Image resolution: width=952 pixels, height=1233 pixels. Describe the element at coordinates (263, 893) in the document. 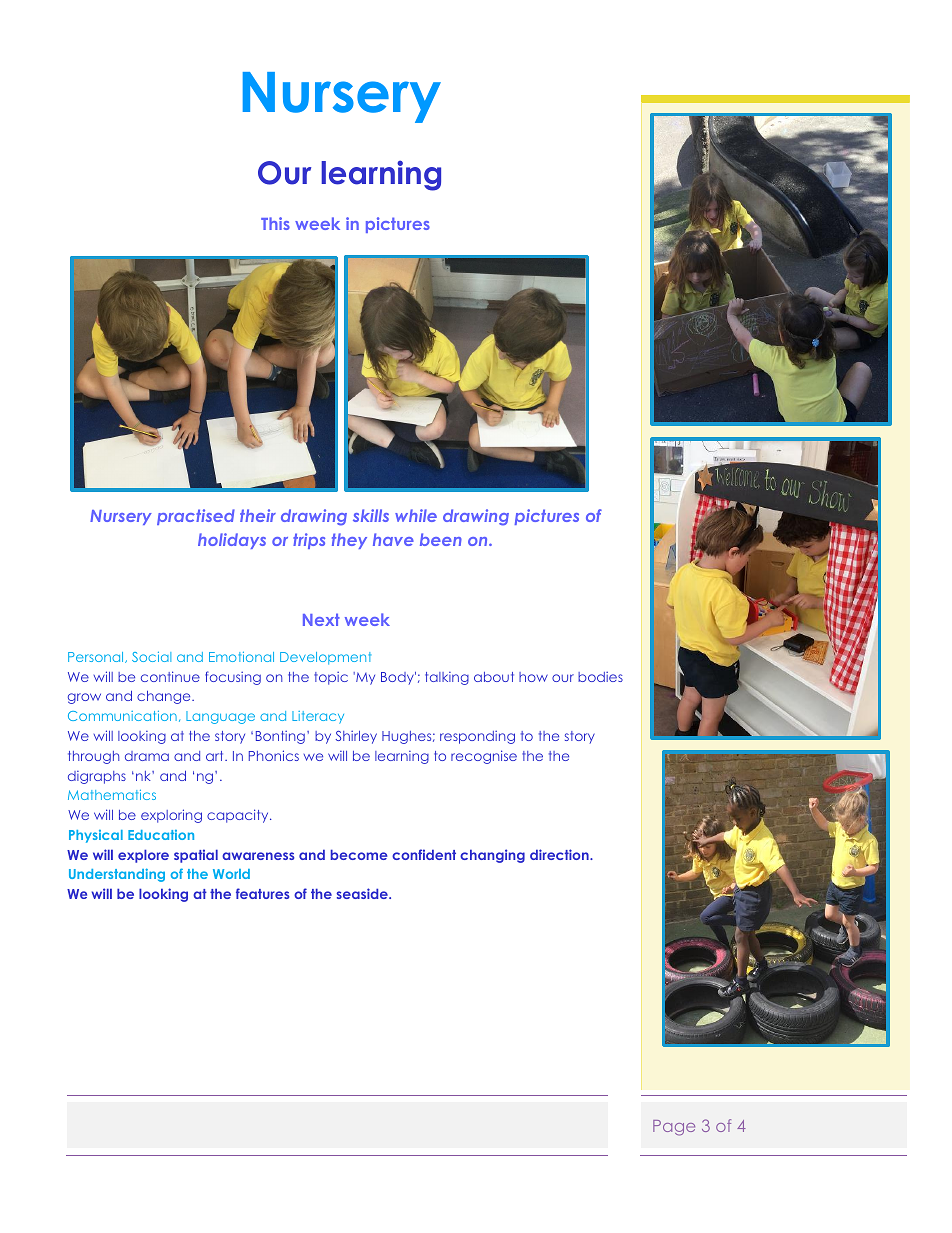

I see `features` at that location.
